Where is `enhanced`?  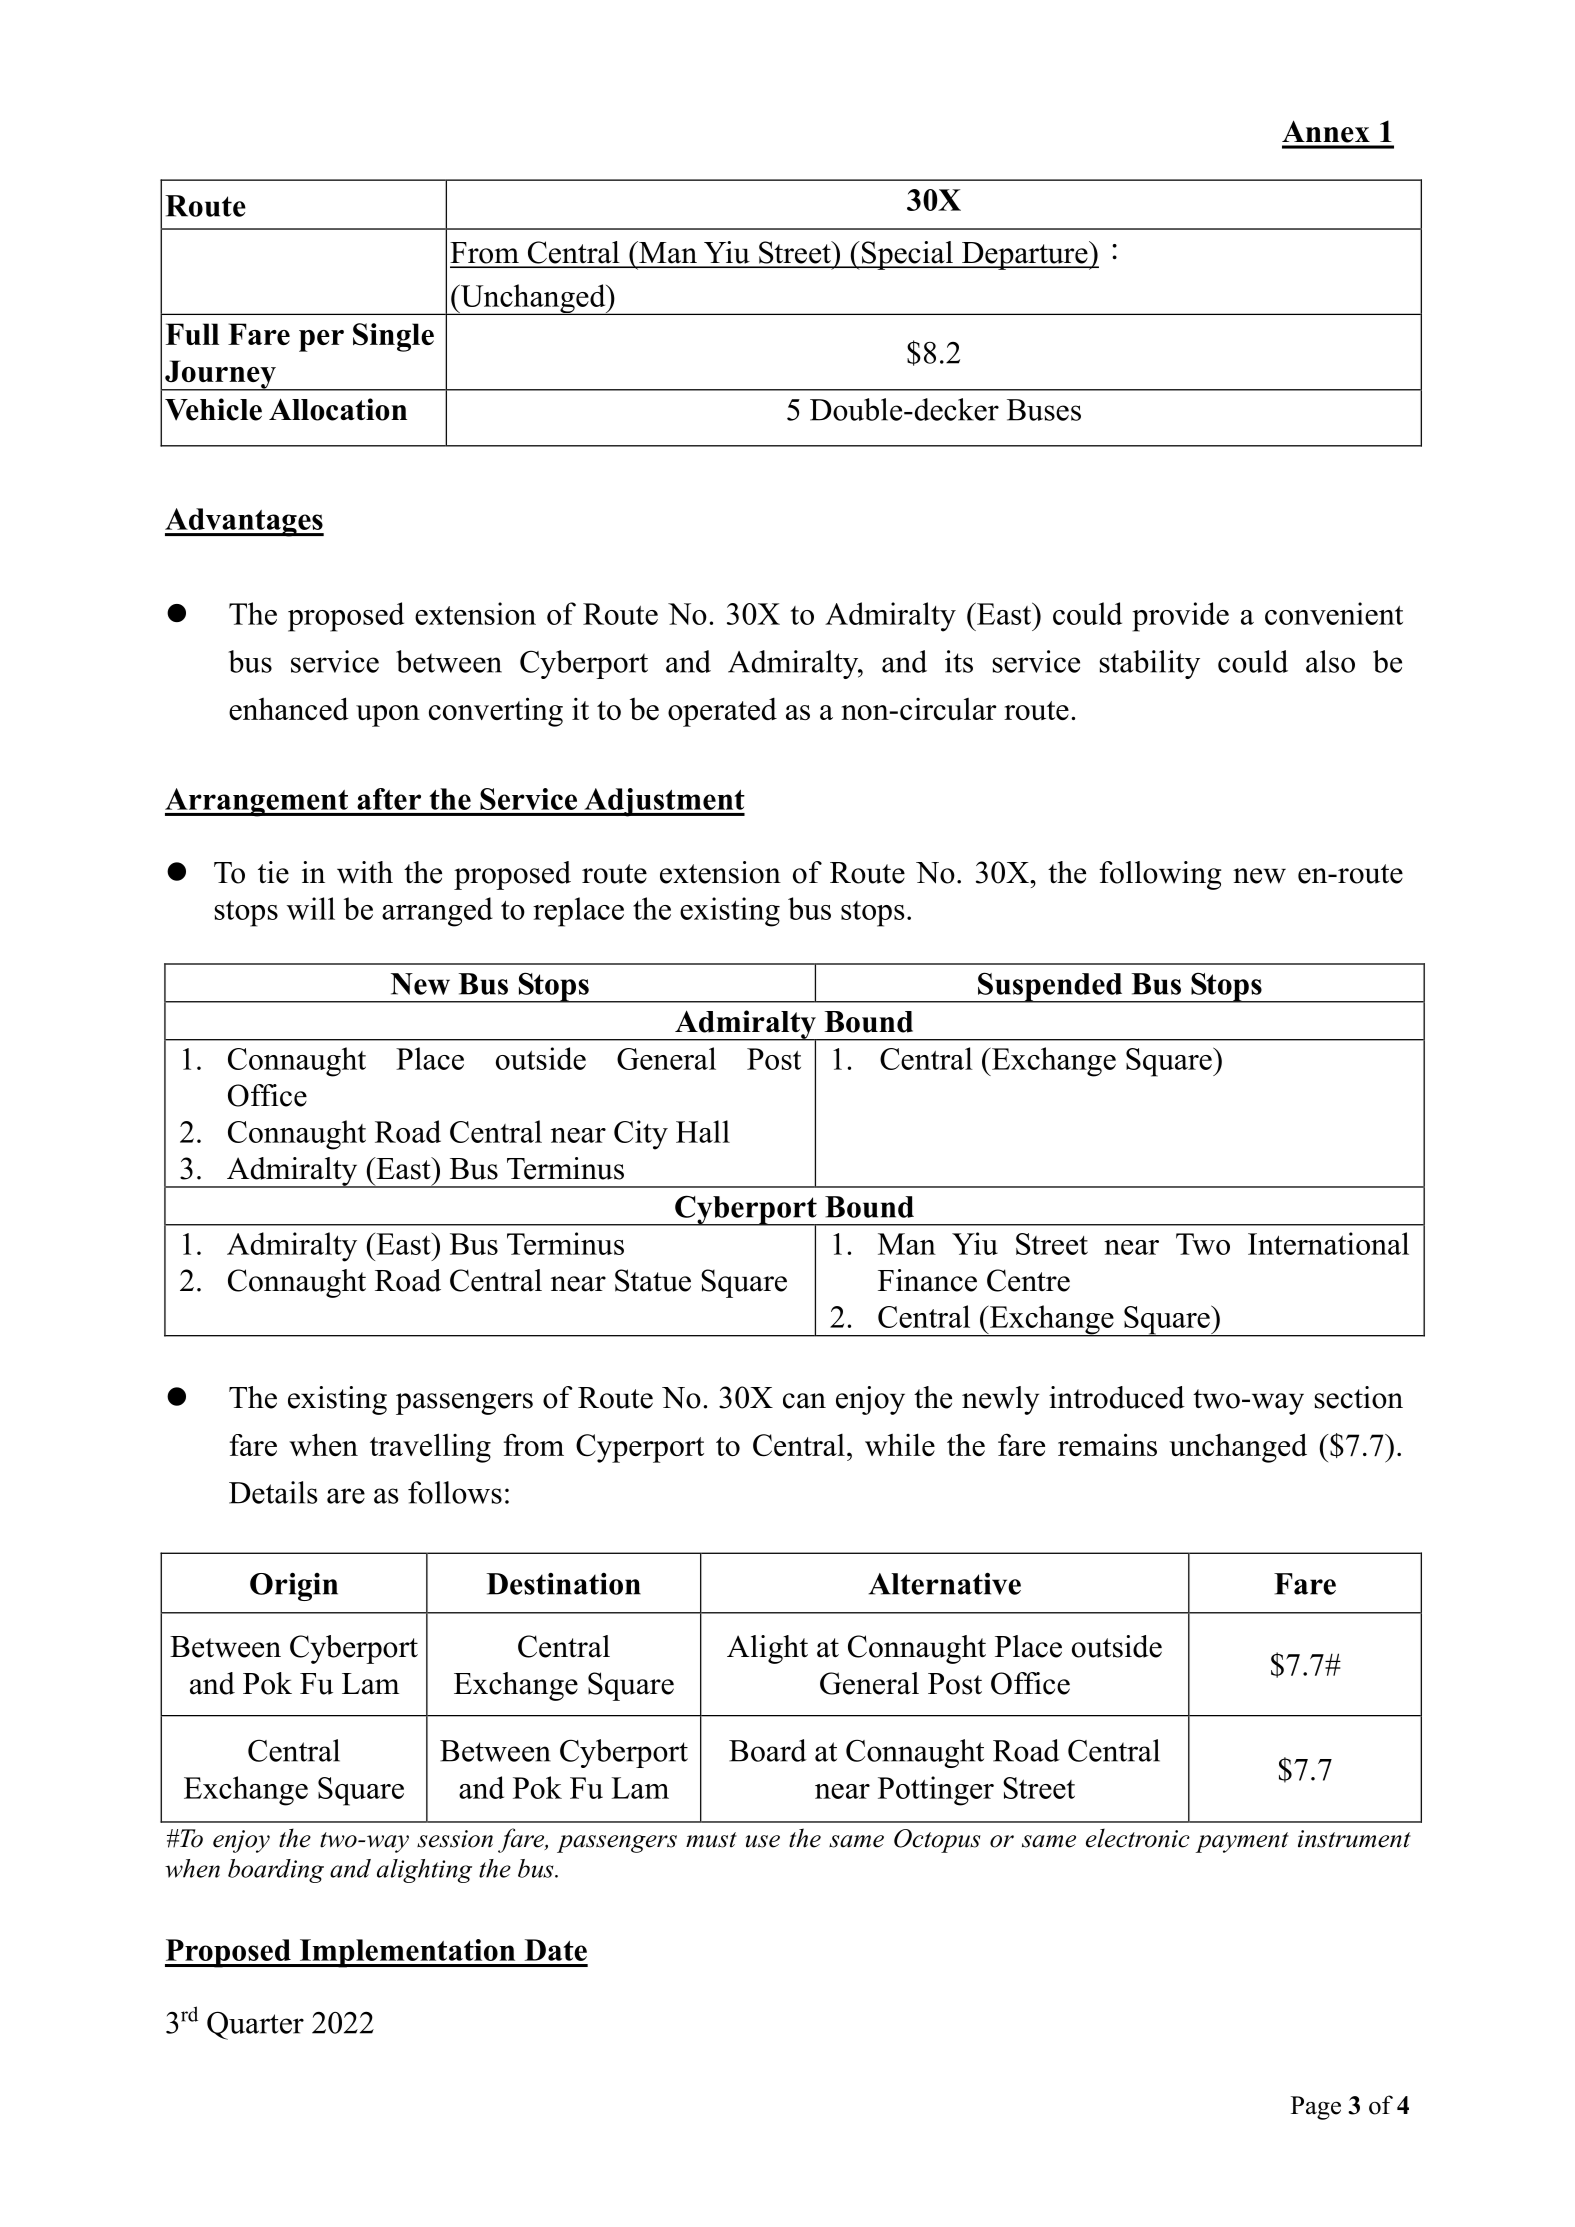 enhanced is located at coordinates (289, 708).
